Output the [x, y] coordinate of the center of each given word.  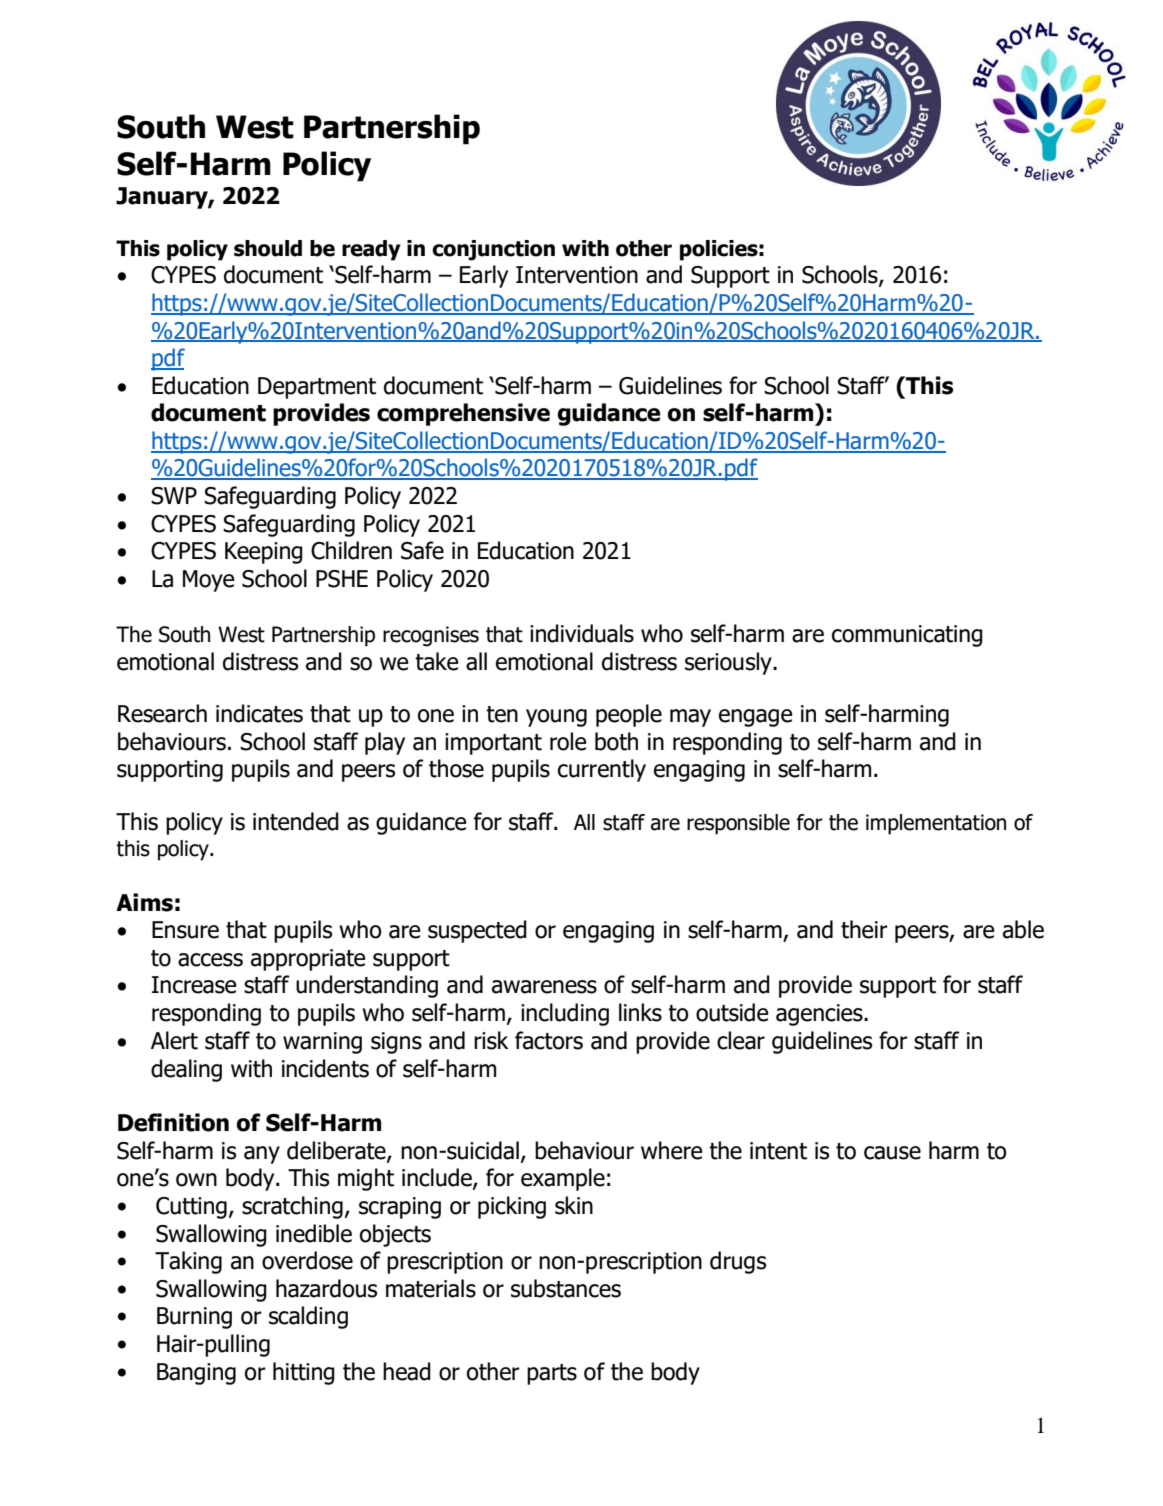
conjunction [493, 250]
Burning [194, 1318]
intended [296, 821]
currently [602, 770]
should [268, 248]
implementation [936, 824]
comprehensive [463, 414]
